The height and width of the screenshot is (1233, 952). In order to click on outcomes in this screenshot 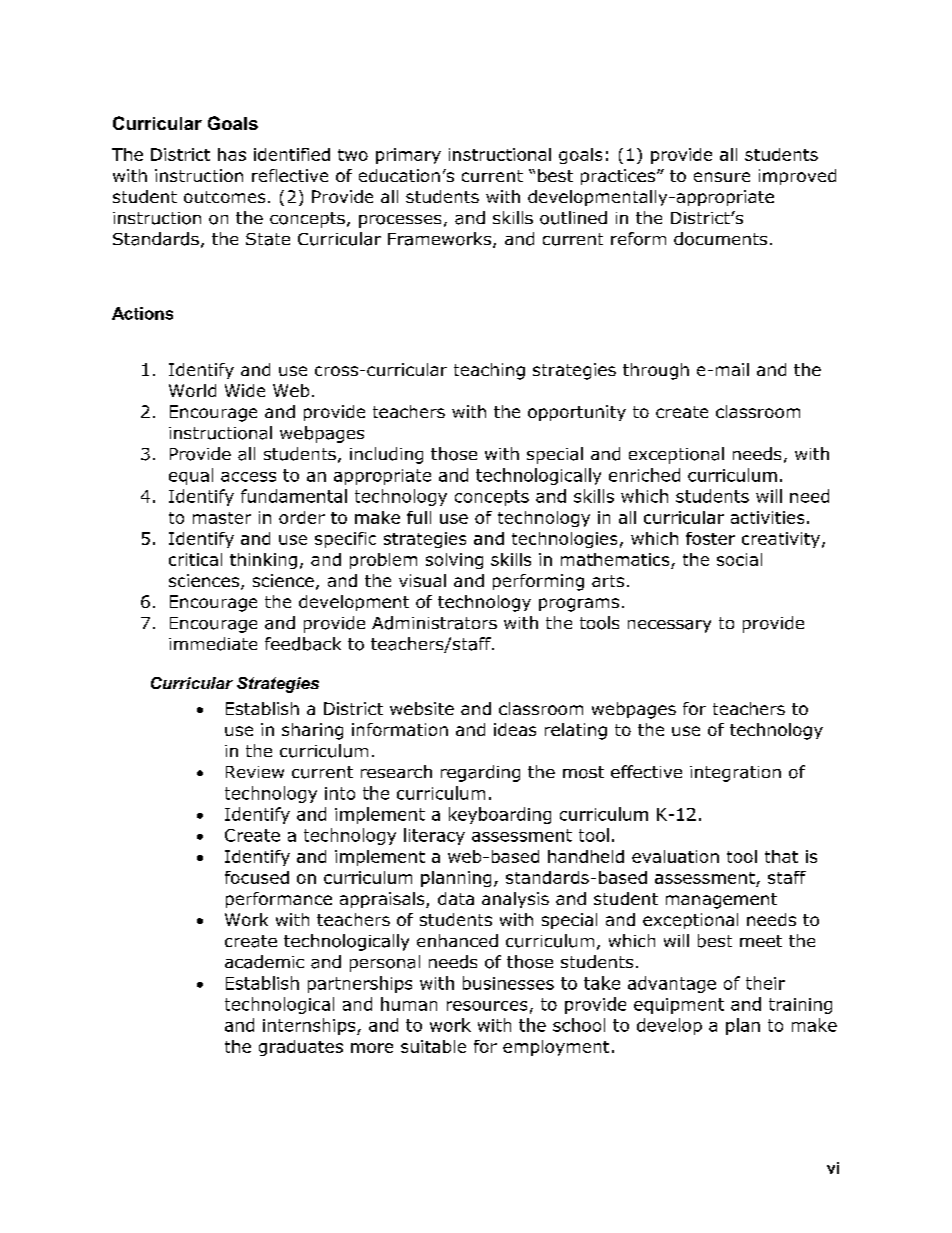, I will do `click(224, 197)`.
